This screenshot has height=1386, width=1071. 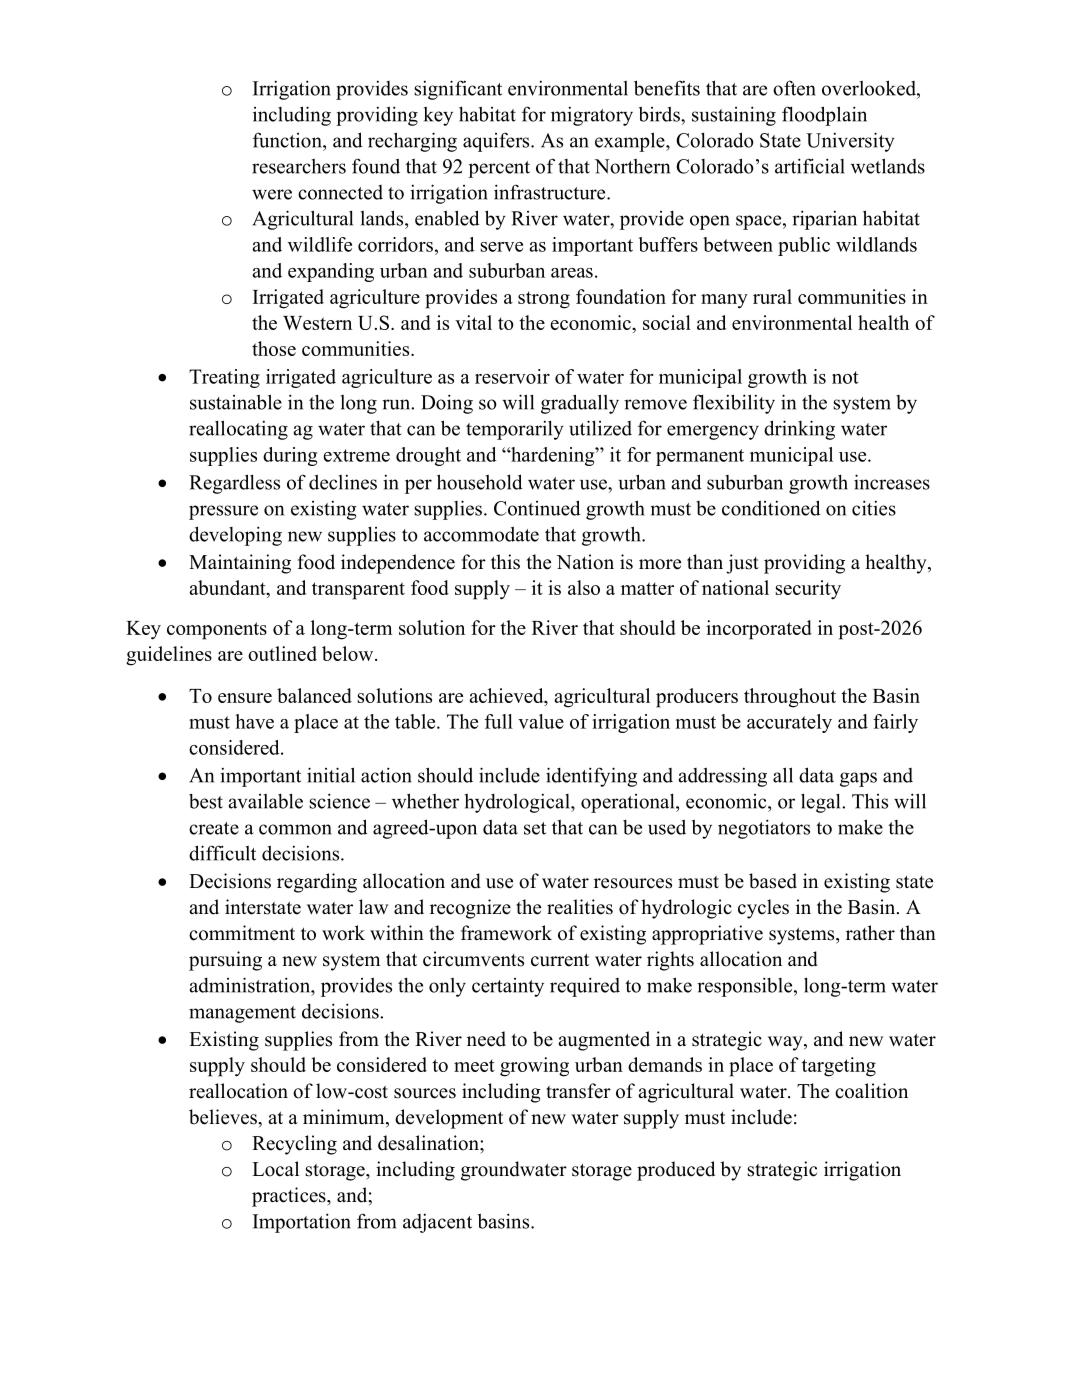 What do you see at coordinates (676, 1171) in the screenshot?
I see `produced` at bounding box center [676, 1171].
